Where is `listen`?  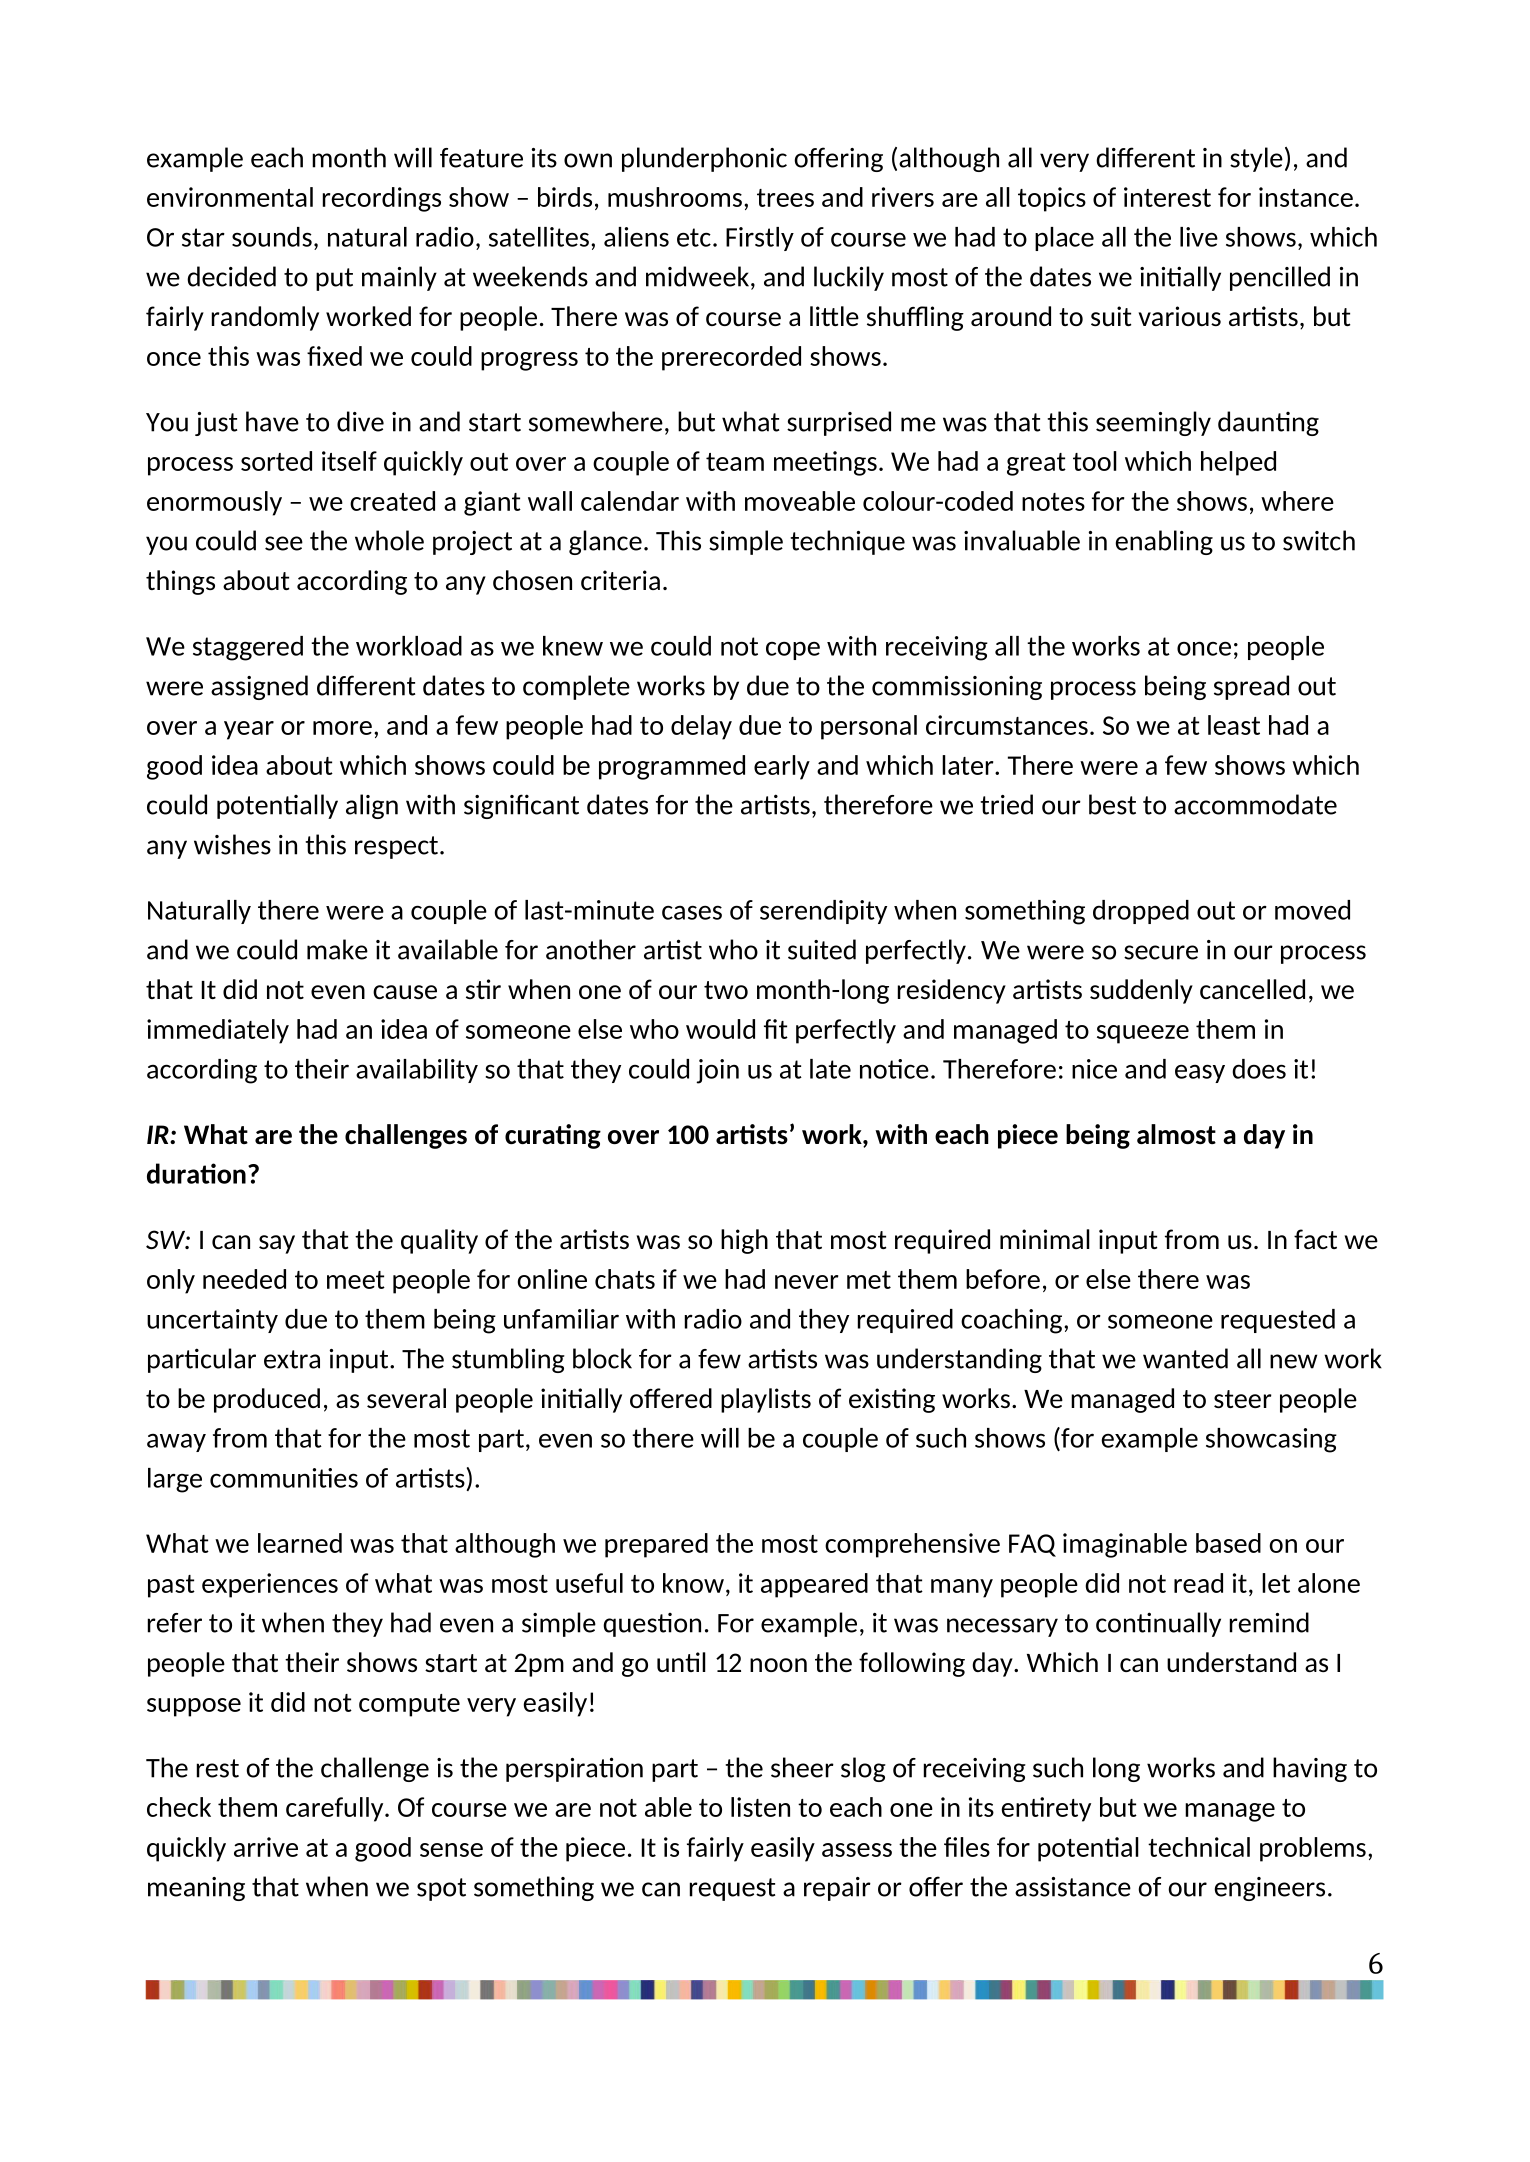
listen is located at coordinates (760, 1807).
